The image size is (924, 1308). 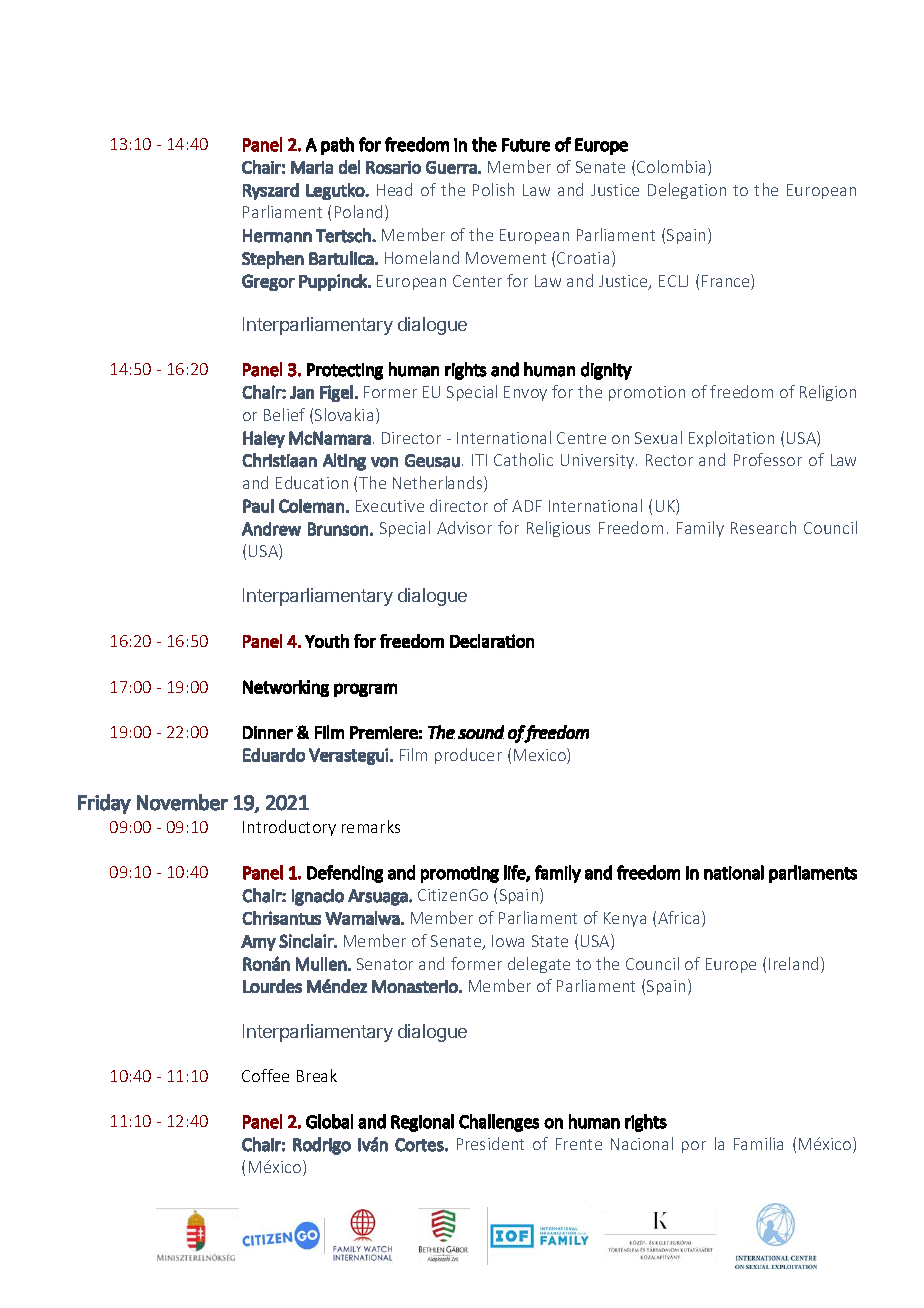 What do you see at coordinates (182, 802) in the screenshot?
I see `November` at bounding box center [182, 802].
